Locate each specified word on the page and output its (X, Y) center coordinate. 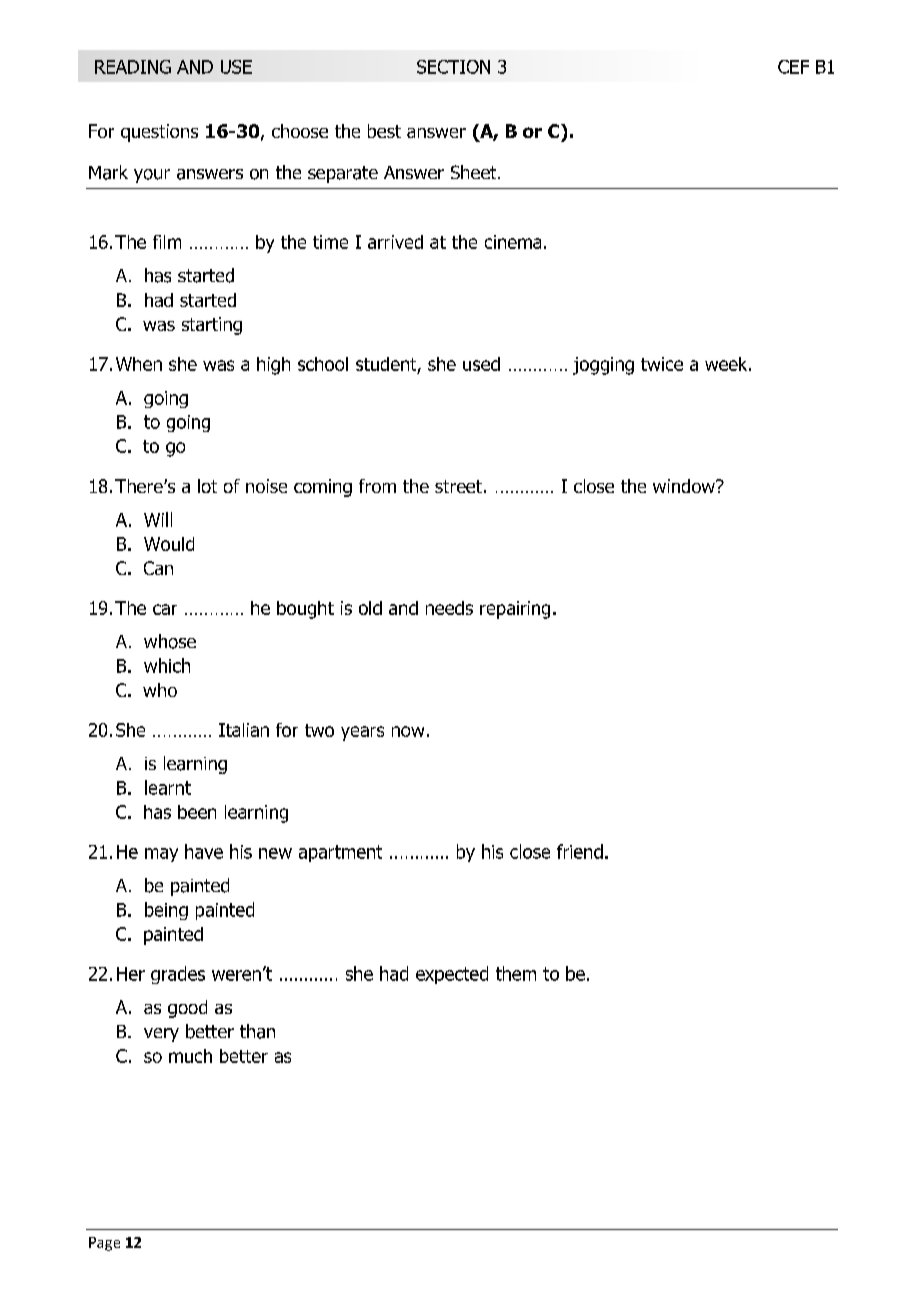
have (204, 851)
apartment (340, 853)
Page (104, 1244)
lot (207, 486)
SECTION (453, 67)
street (458, 486)
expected (452, 975)
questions (159, 133)
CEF (793, 67)
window (685, 486)
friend (580, 851)
